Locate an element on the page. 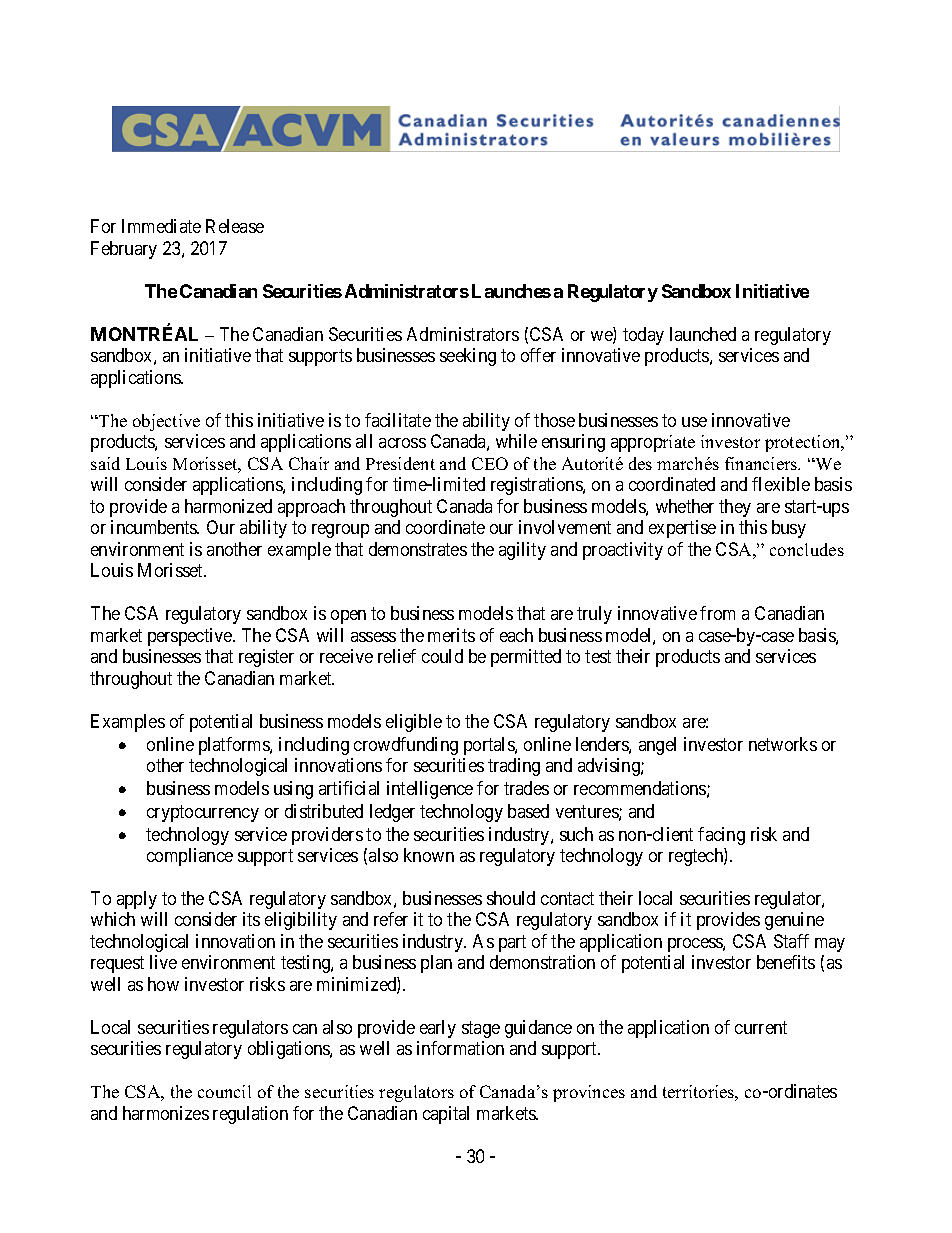  could is located at coordinates (442, 656).
